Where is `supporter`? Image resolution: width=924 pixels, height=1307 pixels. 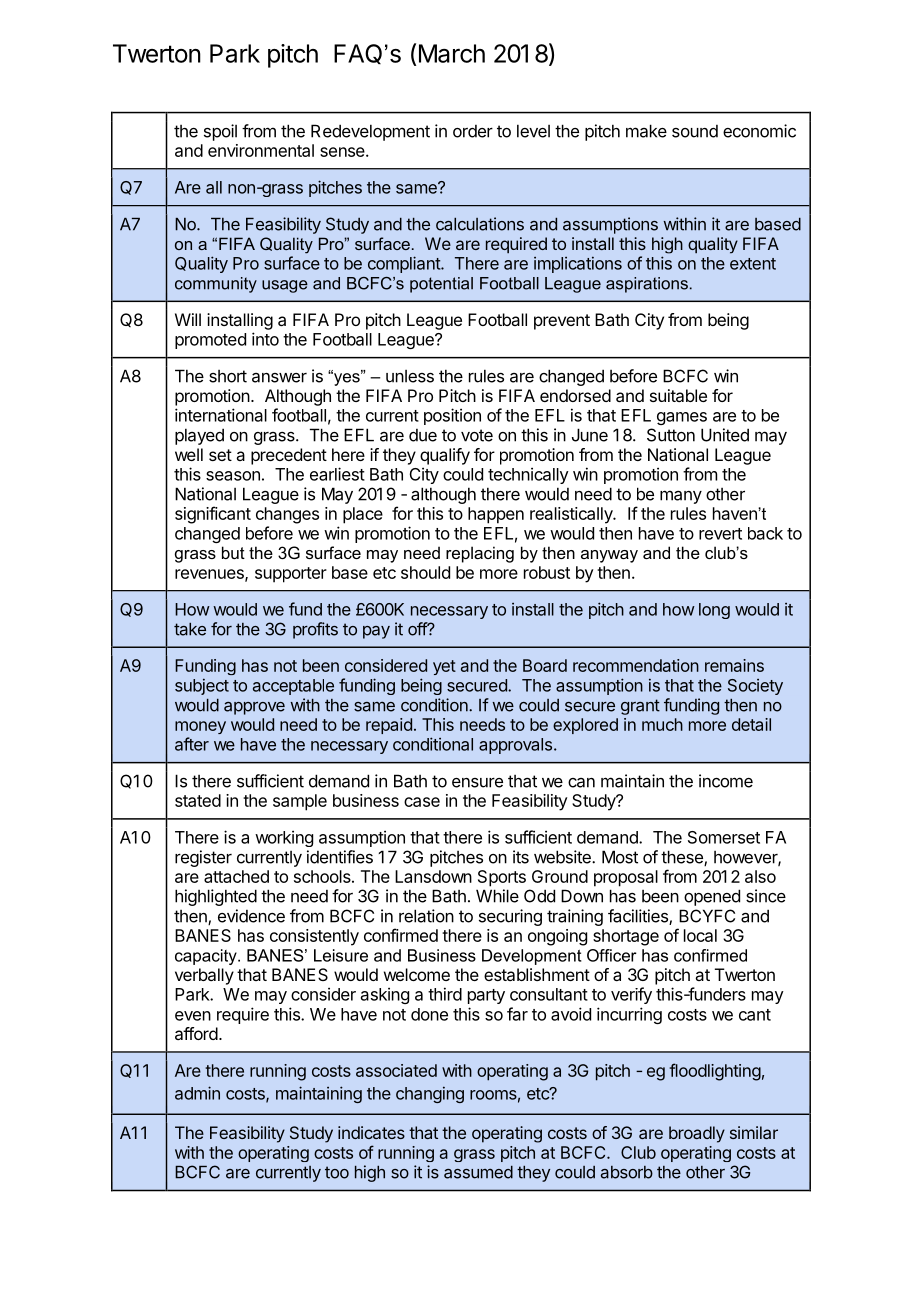
supporter is located at coordinates (291, 575).
